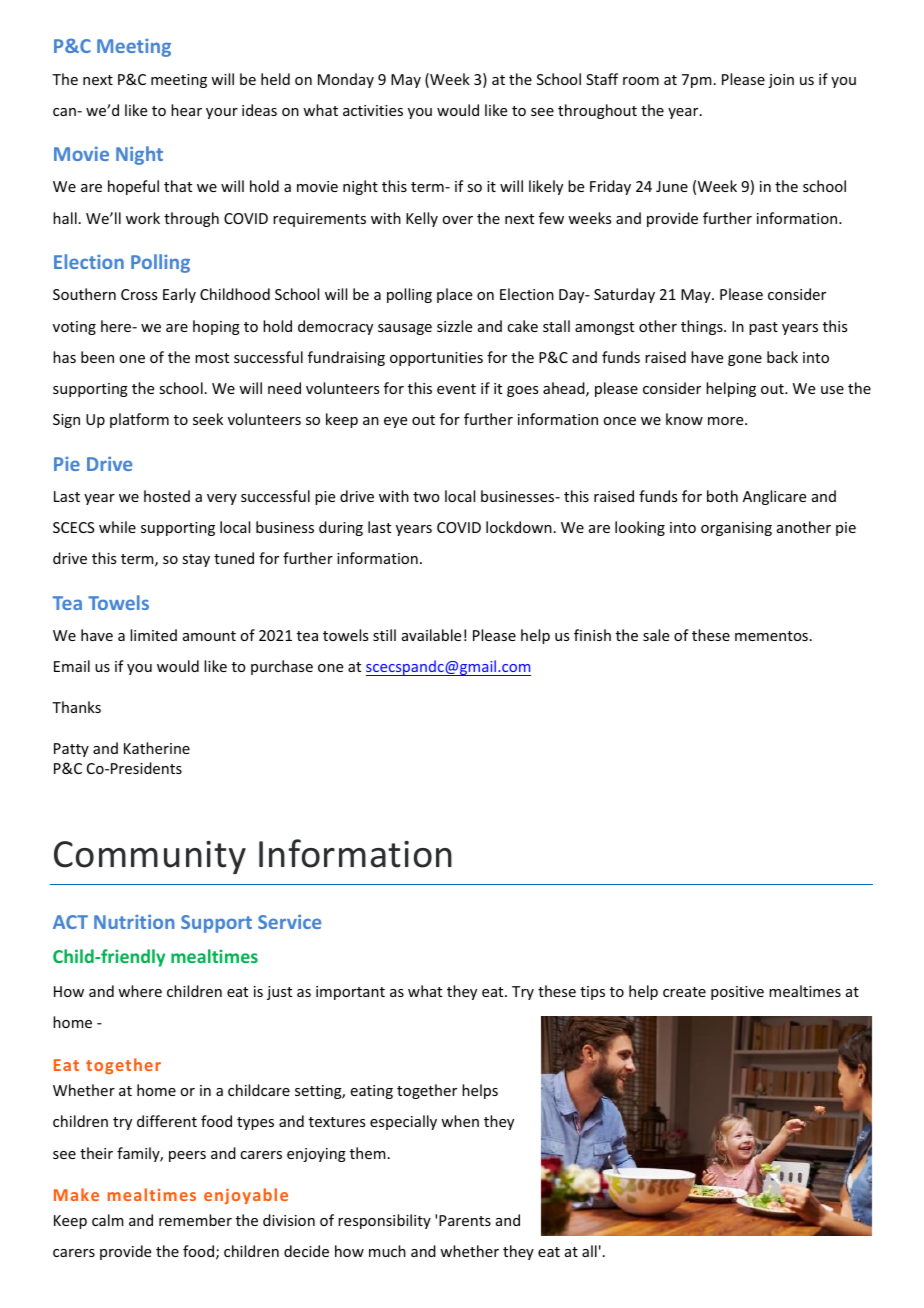  What do you see at coordinates (737, 993) in the image?
I see `positive` at bounding box center [737, 993].
